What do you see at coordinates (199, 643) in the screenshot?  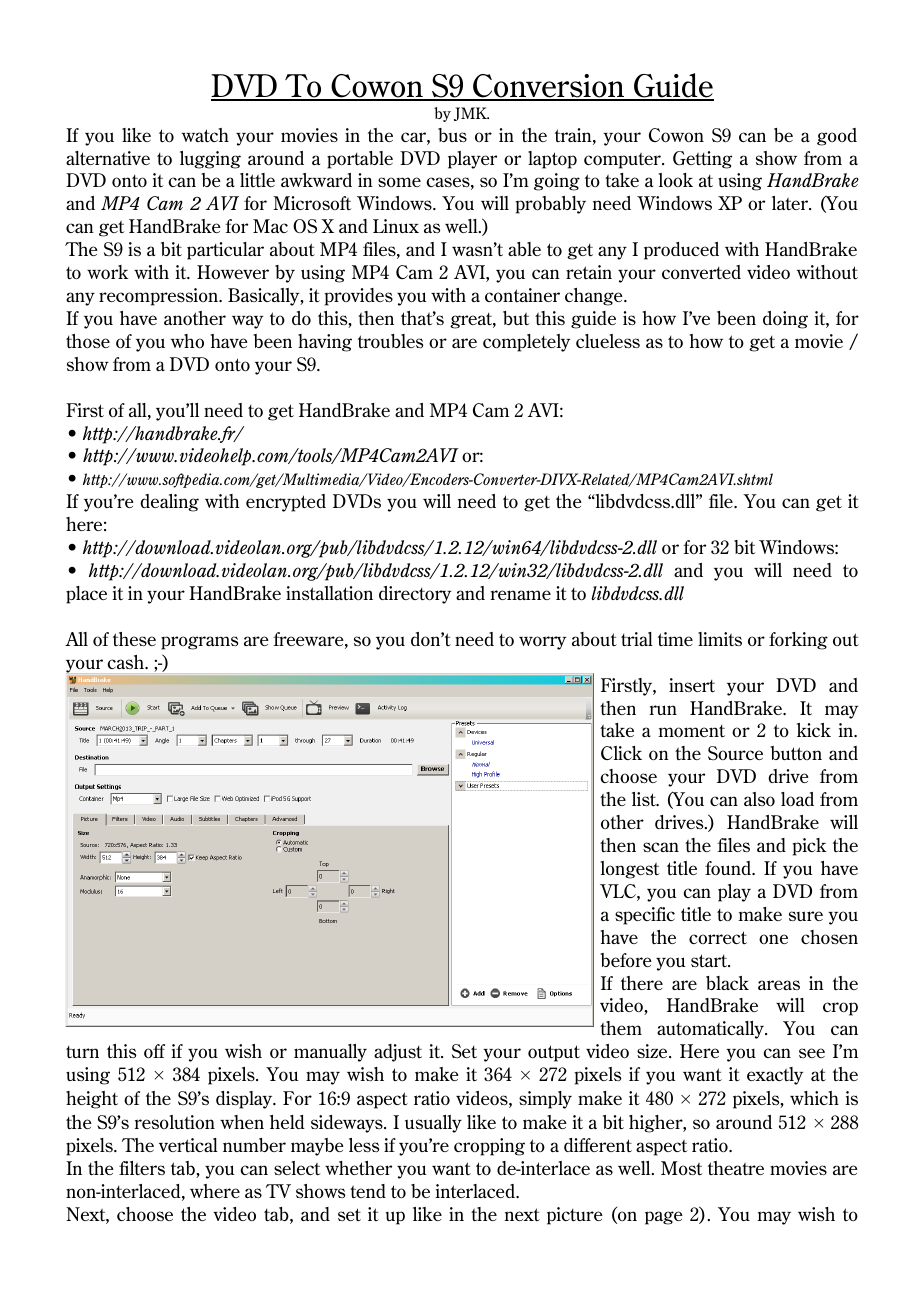 I see `programs` at bounding box center [199, 643].
